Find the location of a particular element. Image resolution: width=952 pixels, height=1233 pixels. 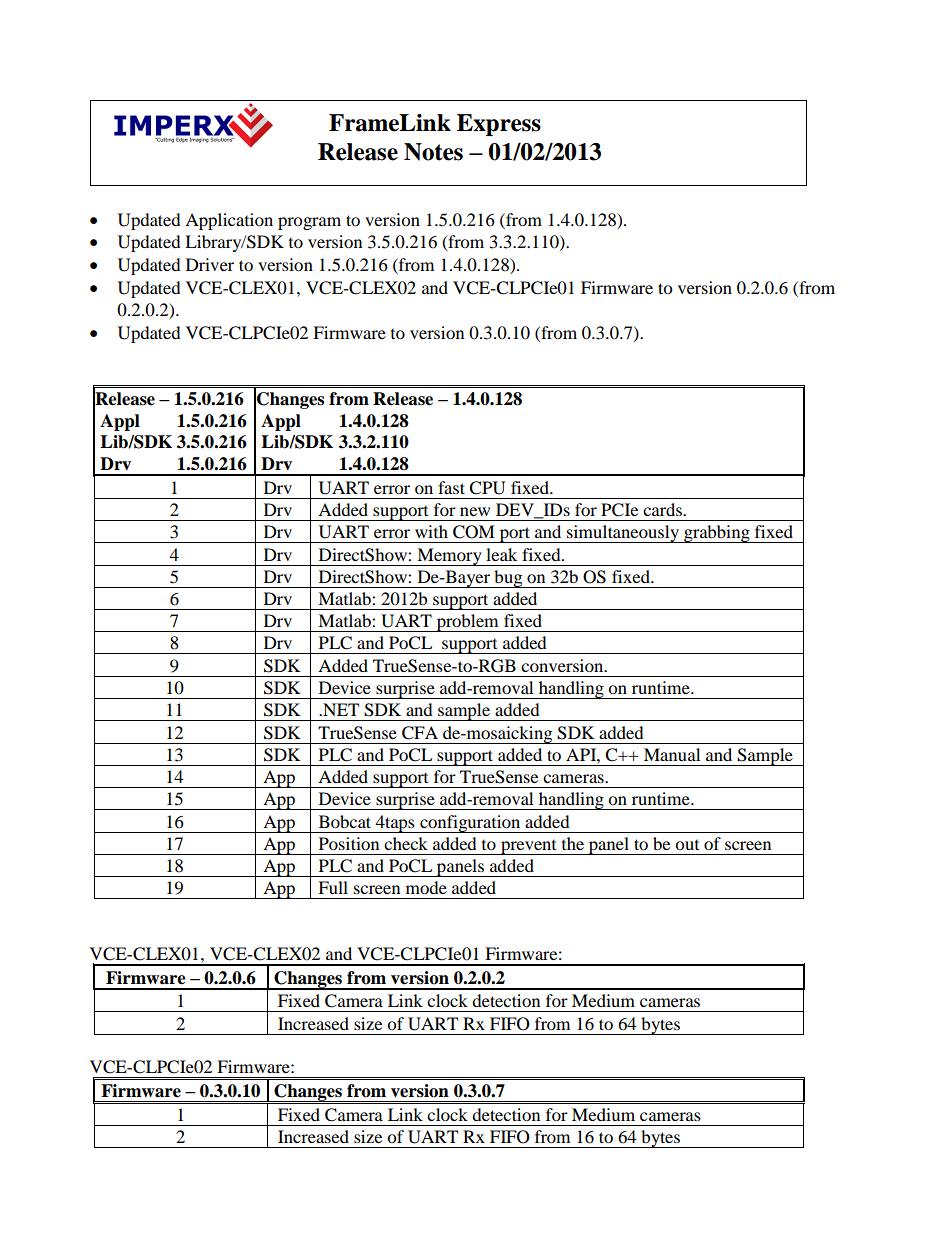

fast is located at coordinates (451, 487).
